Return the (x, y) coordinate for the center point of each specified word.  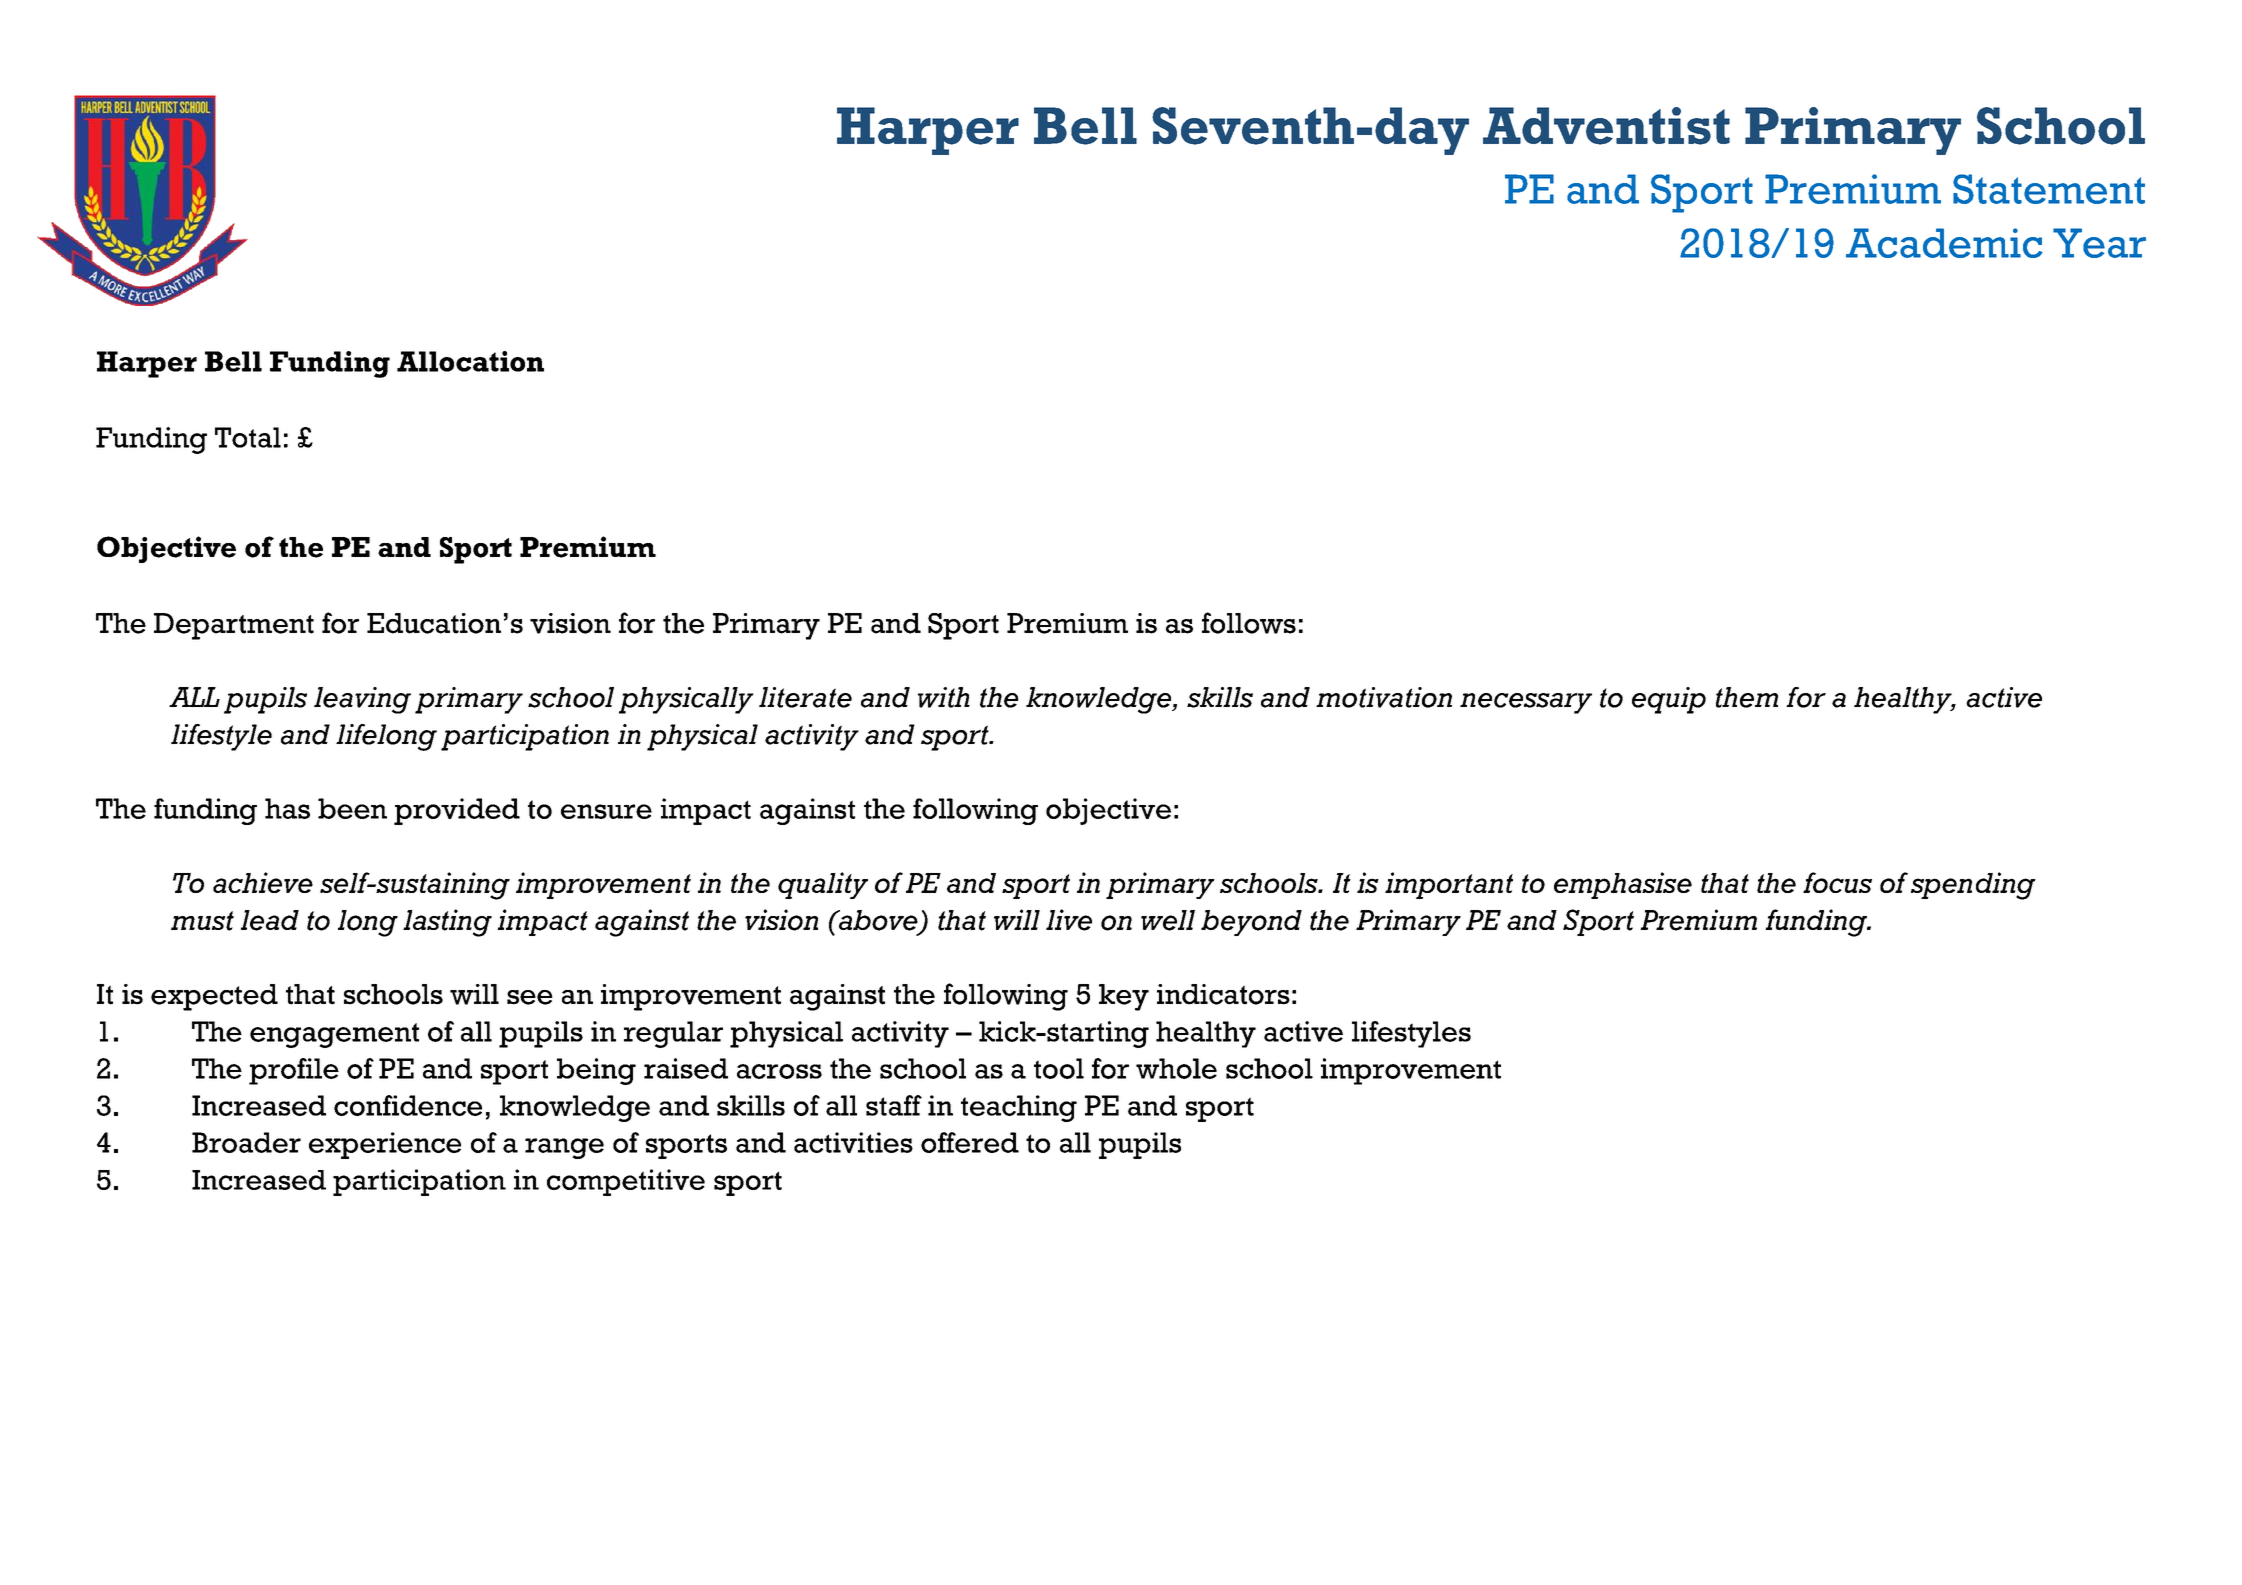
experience (385, 1145)
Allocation (470, 361)
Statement (2049, 189)
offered (970, 1142)
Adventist (1606, 126)
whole (1176, 1068)
